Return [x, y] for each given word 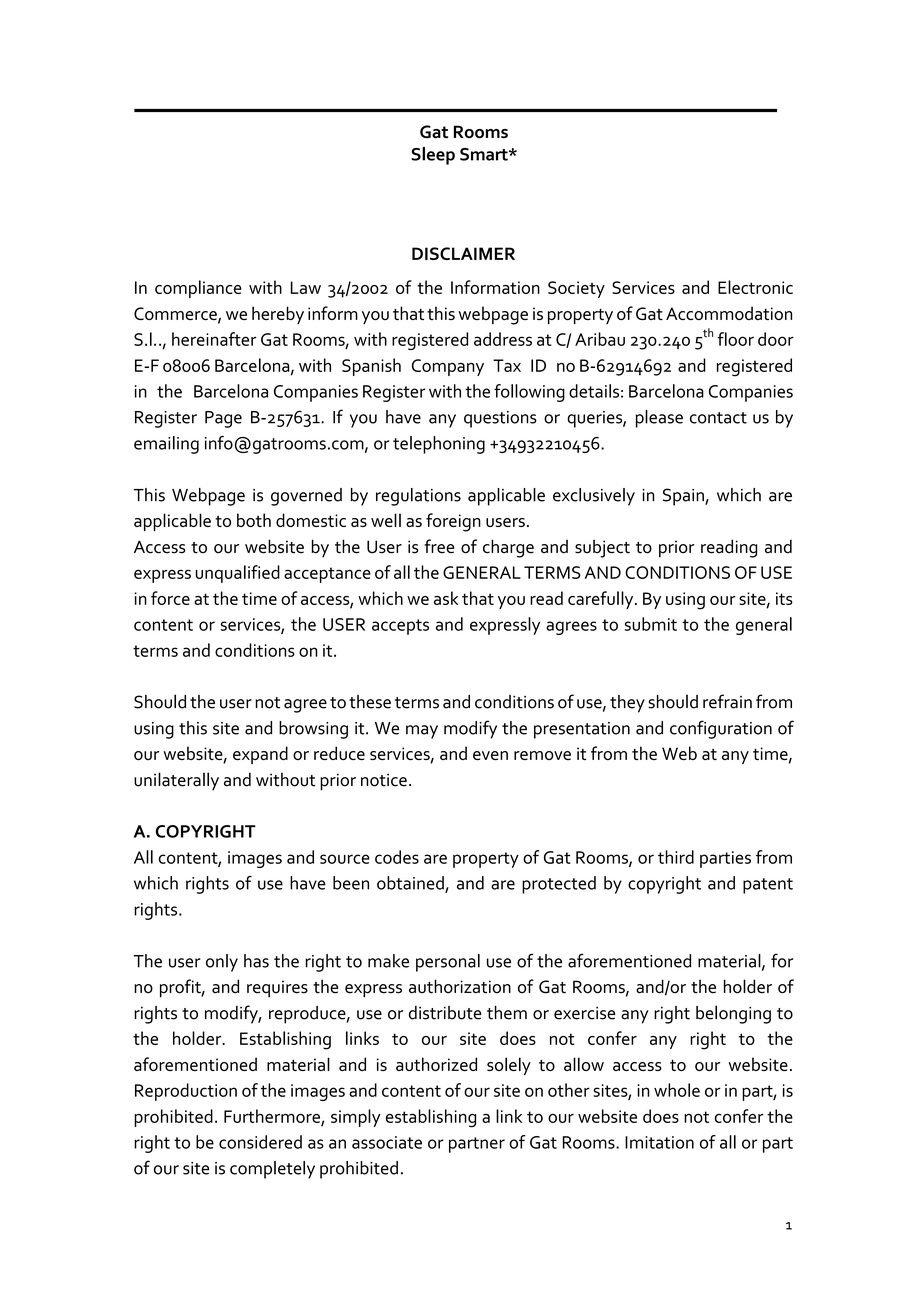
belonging [733, 1014]
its [784, 598]
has [256, 961]
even [490, 755]
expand [260, 755]
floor [735, 339]
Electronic [755, 287]
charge [508, 548]
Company [448, 367]
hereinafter [214, 339]
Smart [485, 154]
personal [448, 963]
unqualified [238, 574]
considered [260, 1142]
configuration [721, 729]
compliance [198, 289]
